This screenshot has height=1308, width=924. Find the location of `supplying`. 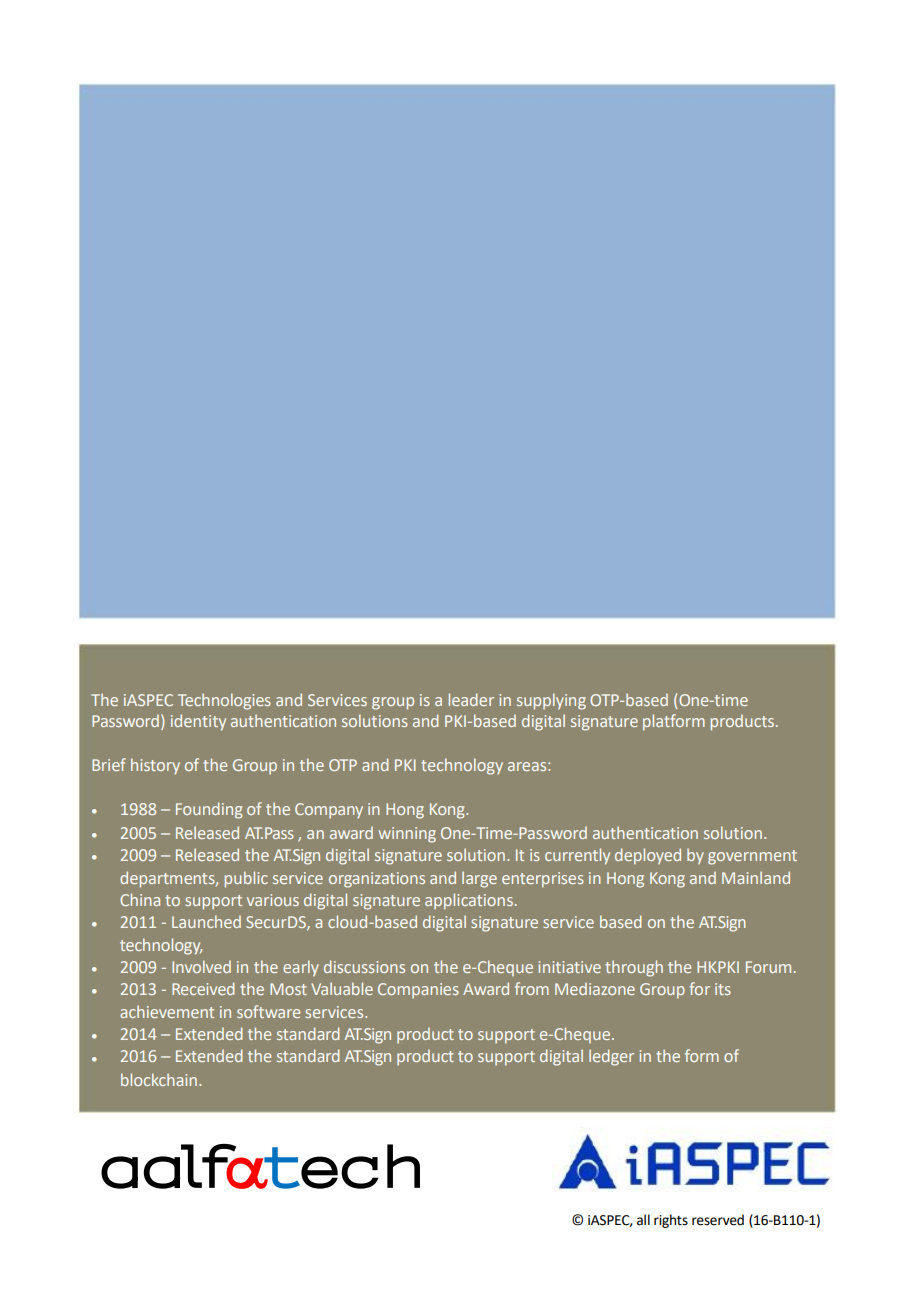

supplying is located at coordinates (551, 701).
